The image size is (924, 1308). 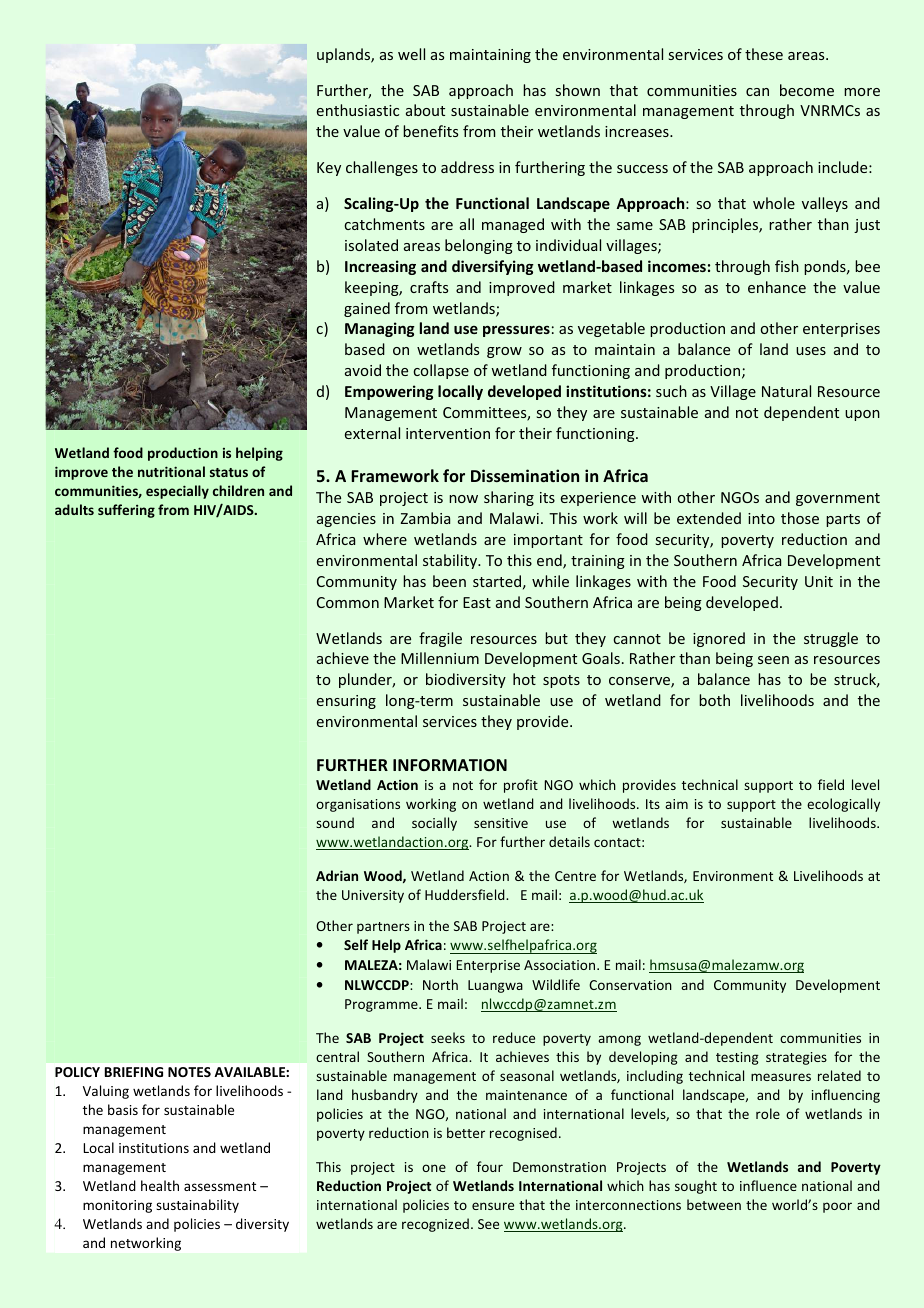 I want to click on ecologically, so click(x=843, y=805).
